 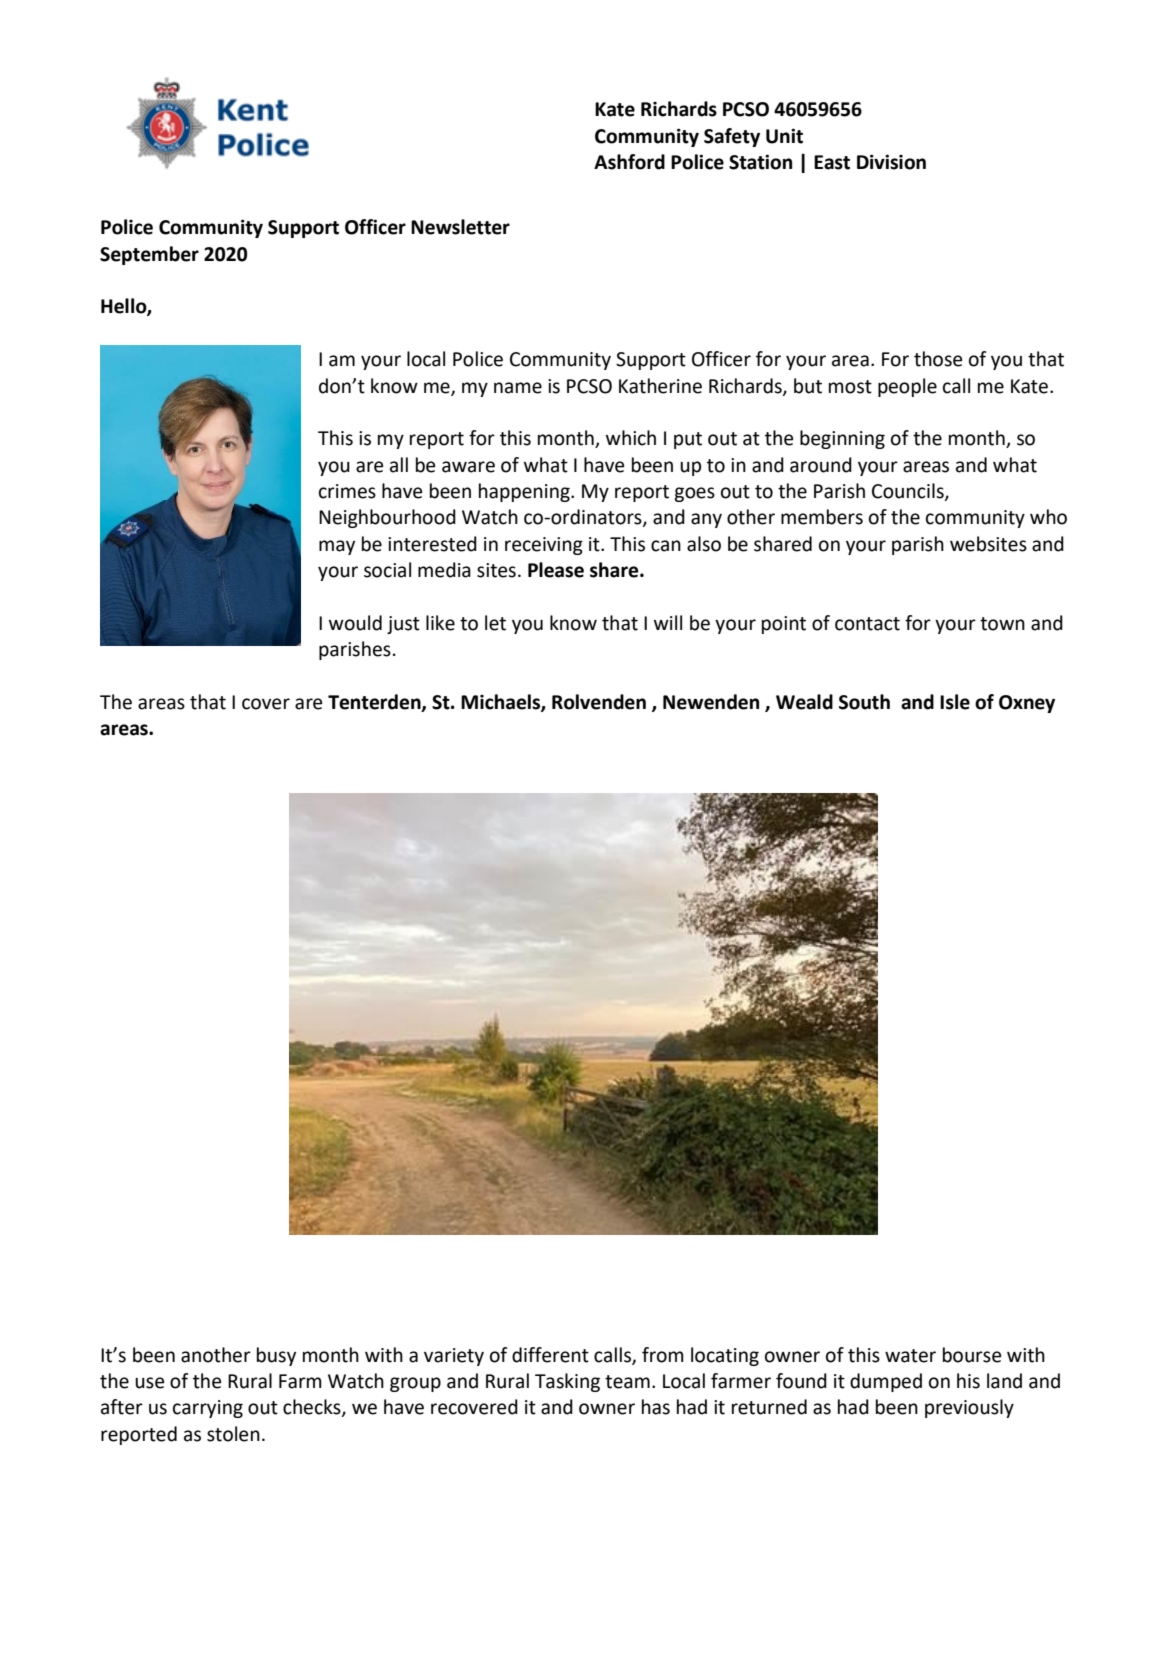 What do you see at coordinates (1002, 624) in the screenshot?
I see `town` at bounding box center [1002, 624].
